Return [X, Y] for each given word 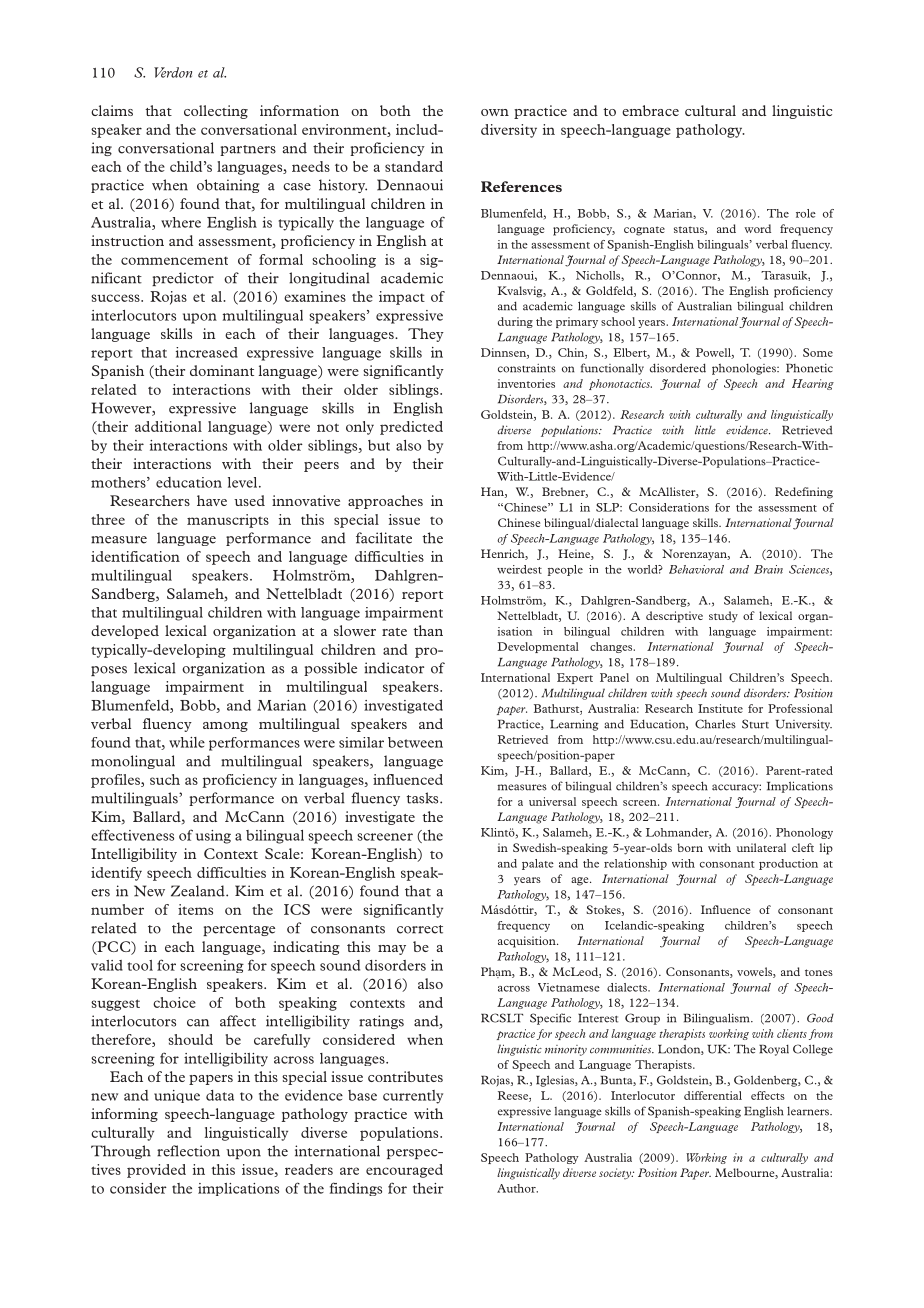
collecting [216, 112]
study [723, 617]
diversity [509, 131]
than [428, 630]
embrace [650, 110]
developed [125, 632]
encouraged [404, 1171]
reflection [188, 1151]
